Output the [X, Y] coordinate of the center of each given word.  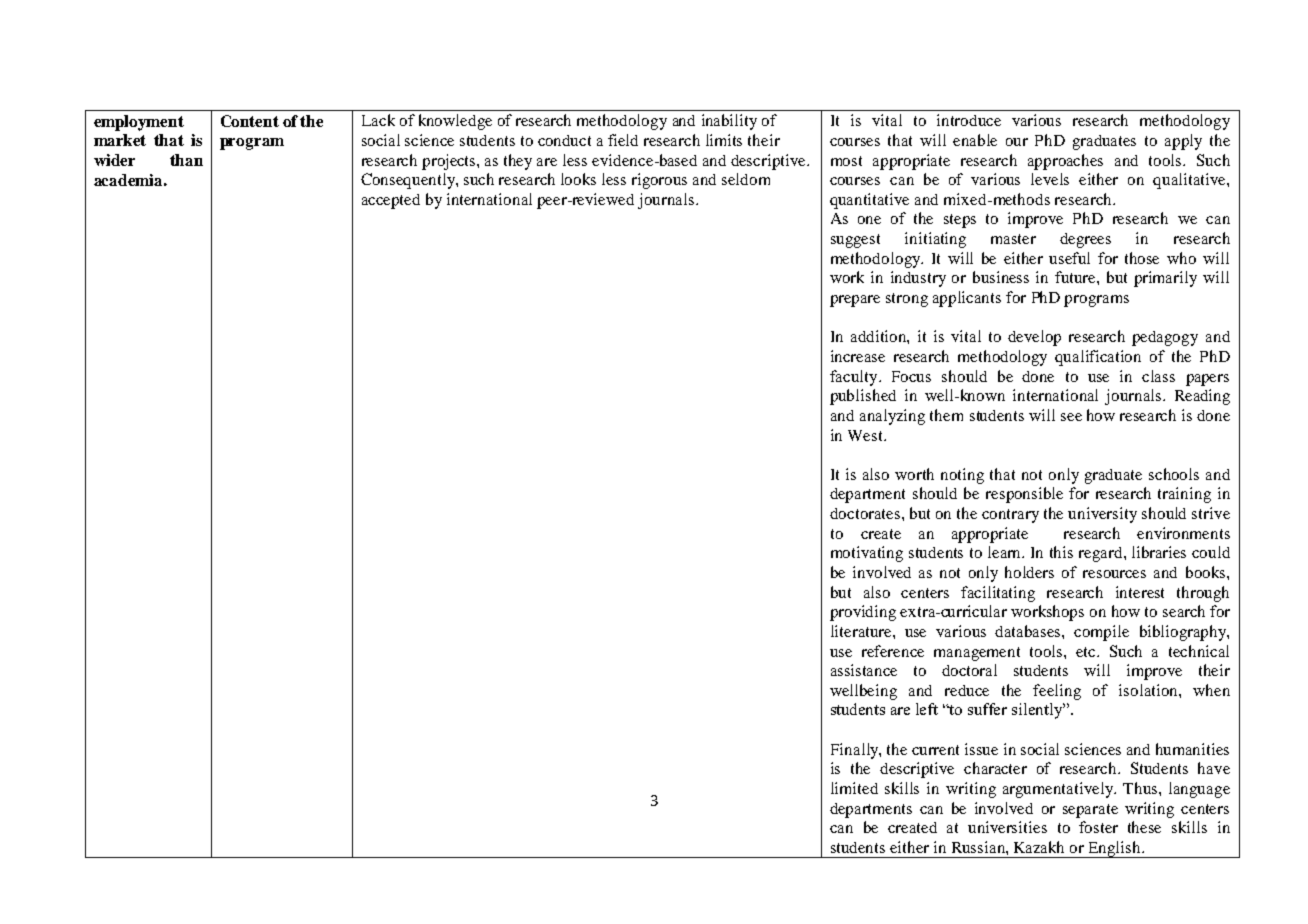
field [623, 140]
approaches [1065, 162]
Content [250, 121]
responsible [1024, 495]
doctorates [865, 513]
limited [854, 788]
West [867, 435]
